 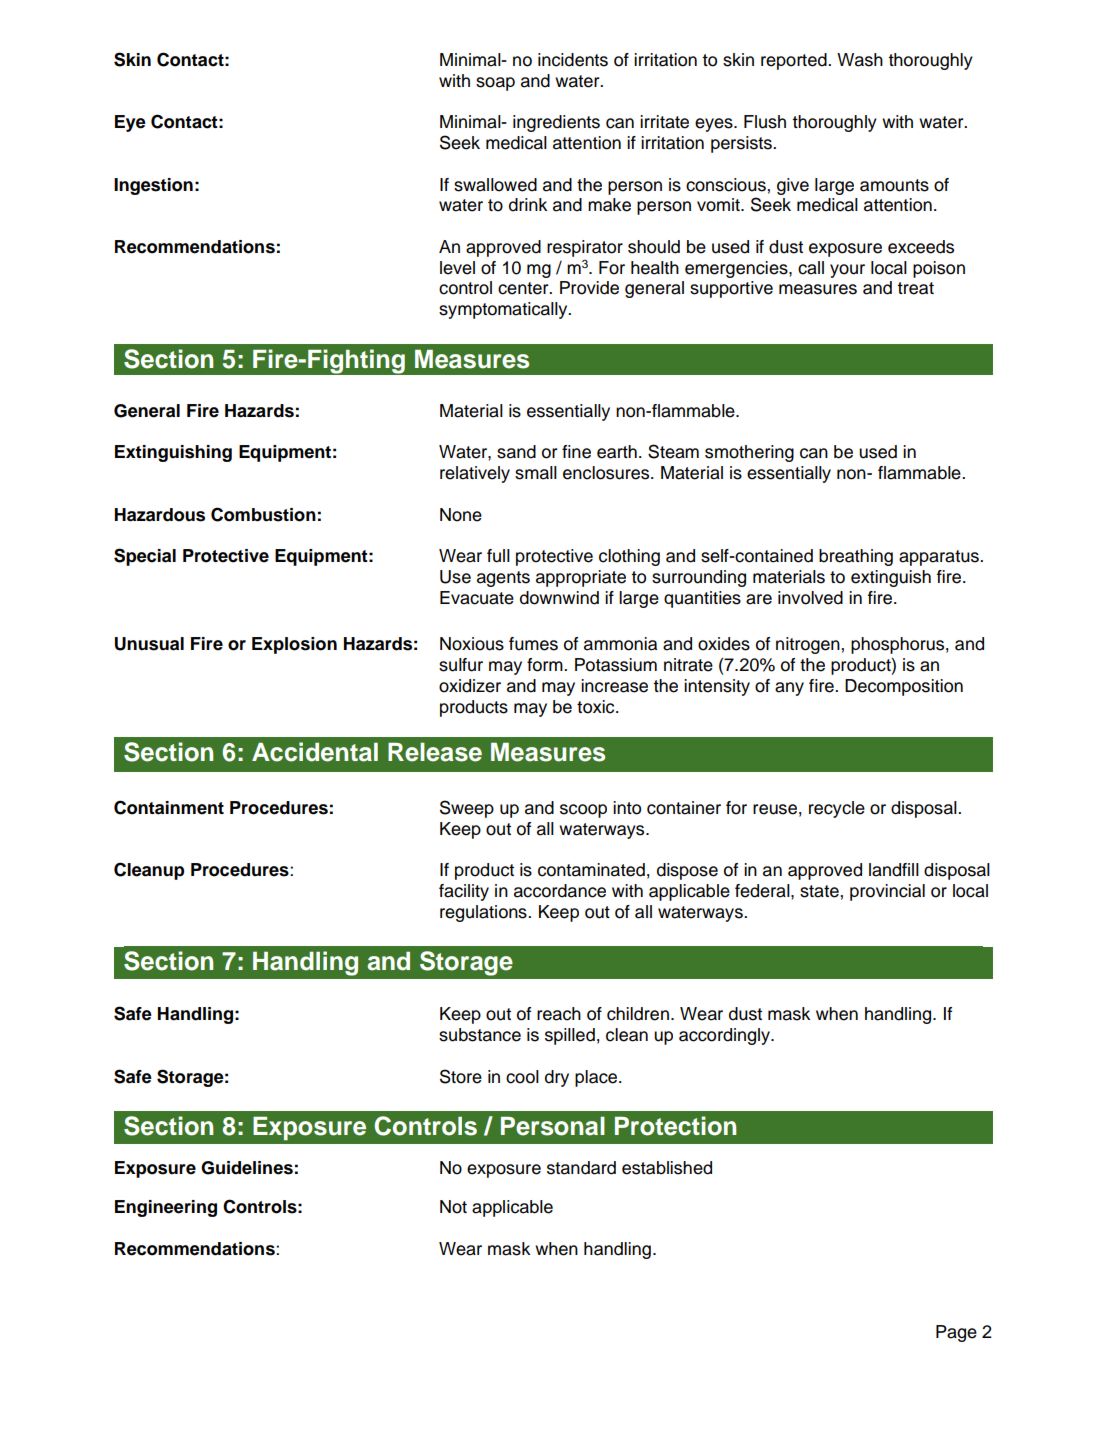 What do you see at coordinates (294, 645) in the document?
I see `Explosion` at bounding box center [294, 645].
